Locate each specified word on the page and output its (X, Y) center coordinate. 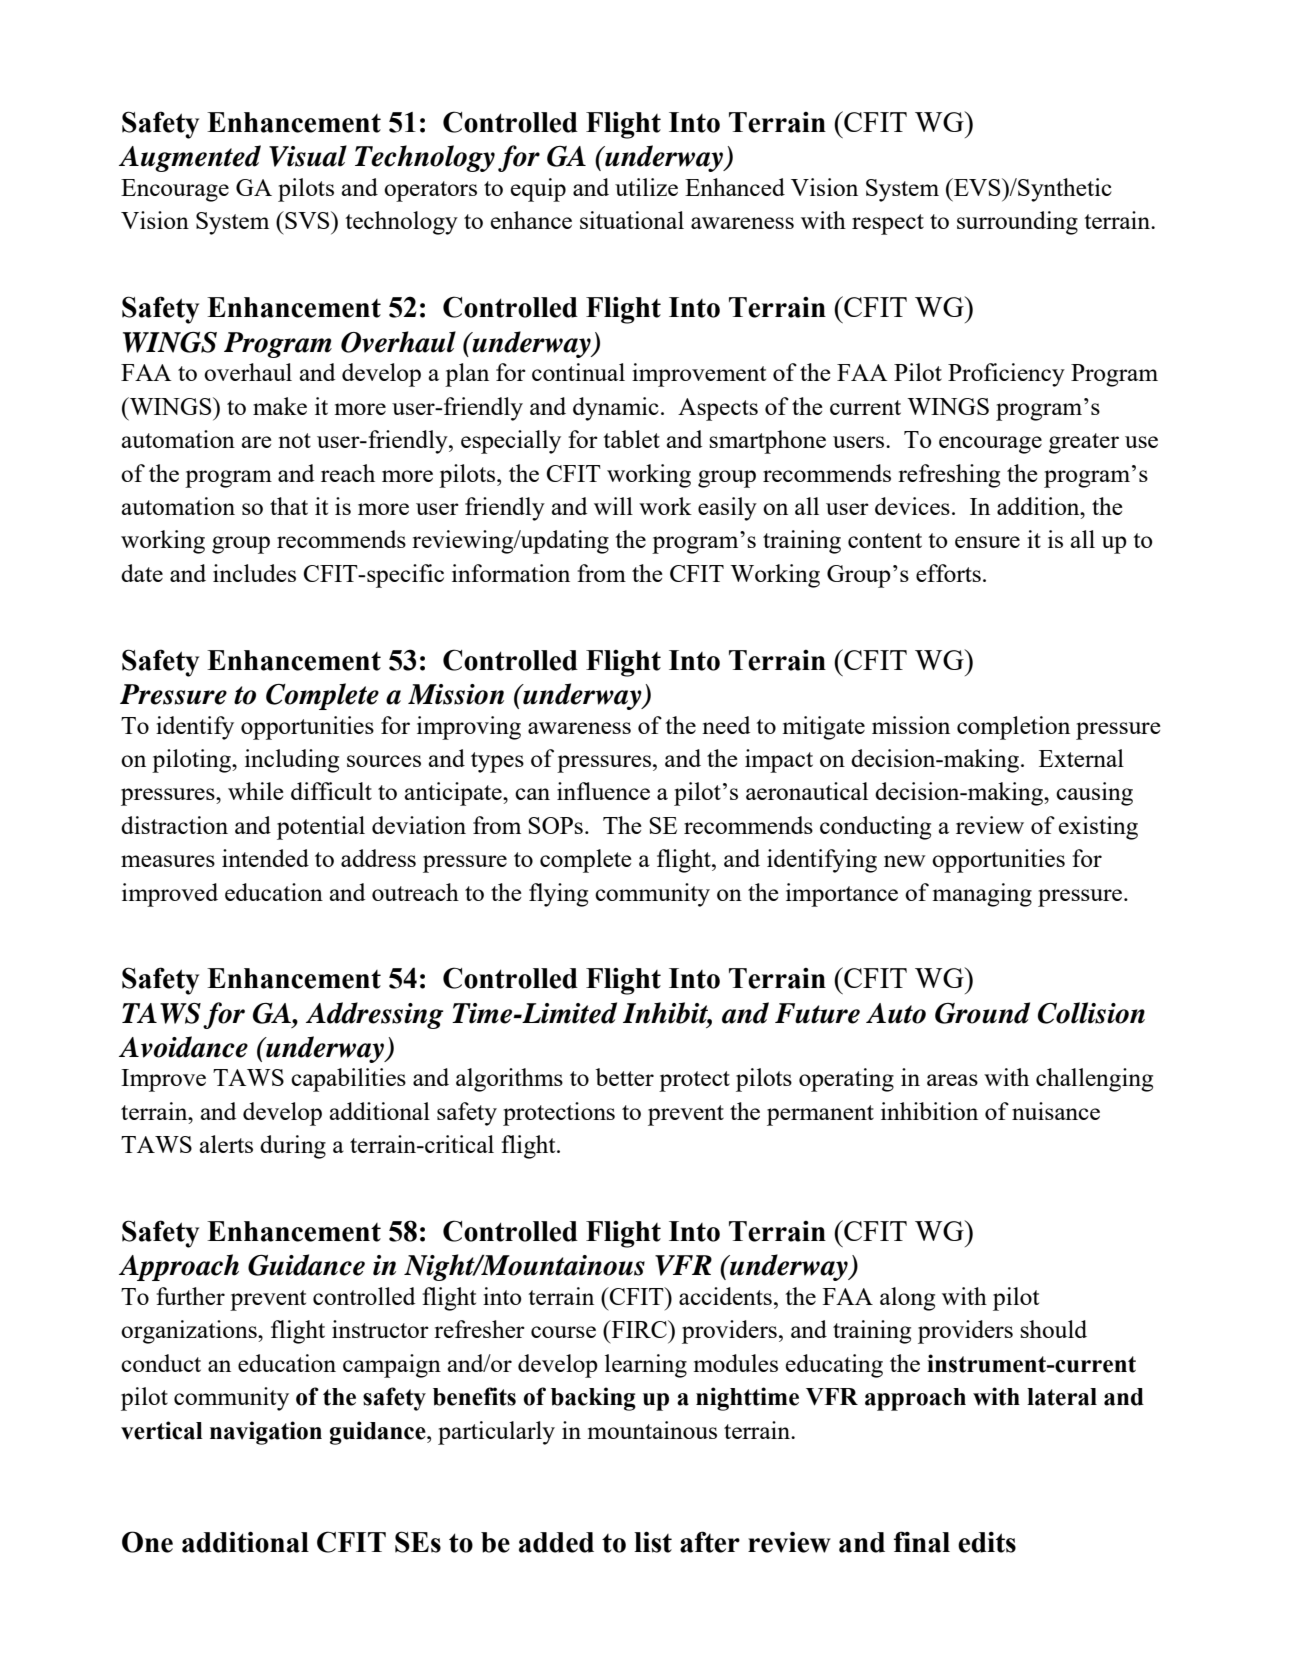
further (190, 1296)
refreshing (949, 476)
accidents (725, 1296)
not (294, 440)
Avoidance (183, 1047)
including (292, 761)
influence (603, 791)
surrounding (1017, 223)
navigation (266, 1433)
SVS (307, 220)
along (907, 1299)
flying (558, 895)
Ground (982, 1013)
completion (1013, 728)
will (613, 506)
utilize (646, 187)
